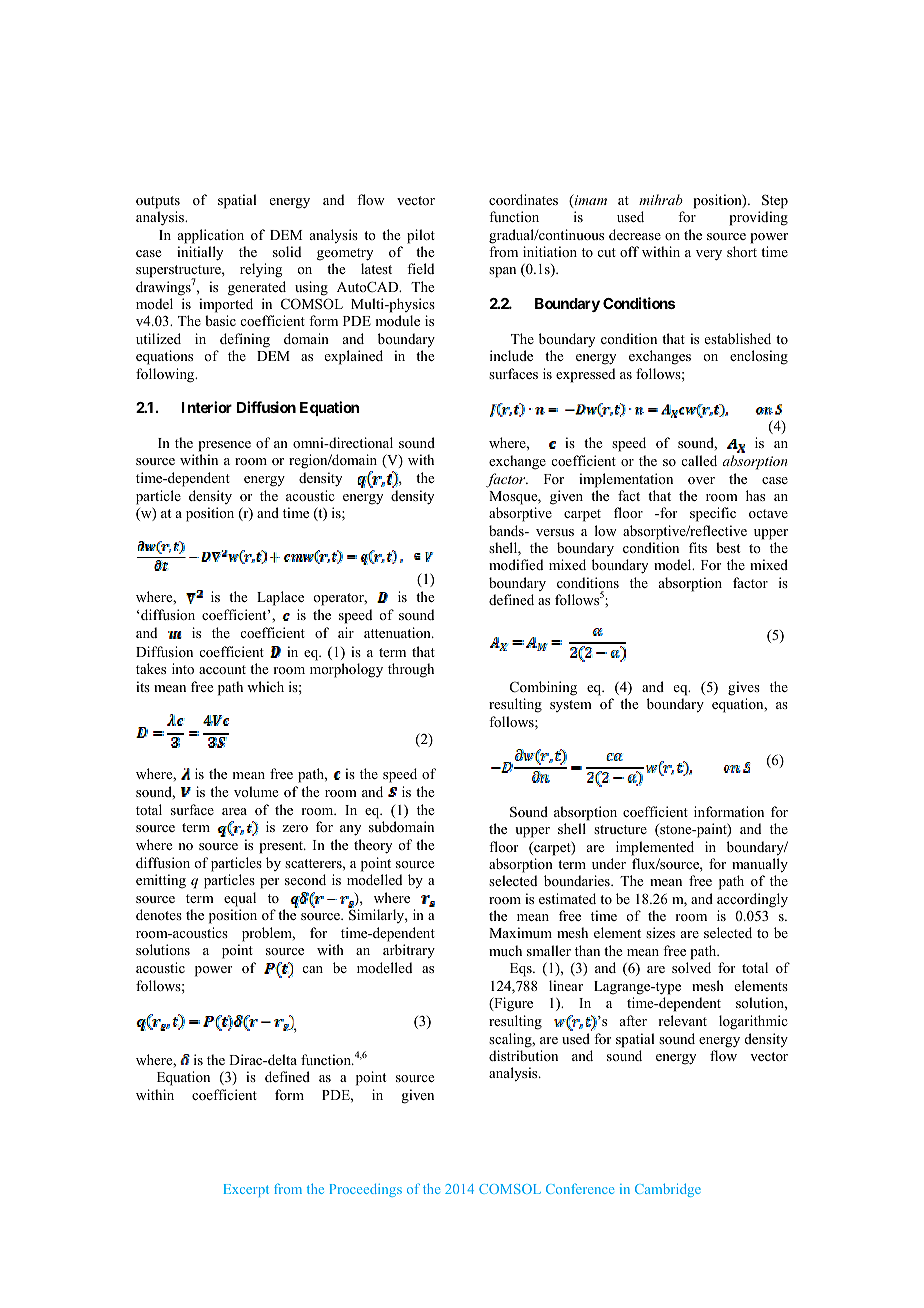  I want to click on very, so click(709, 255).
